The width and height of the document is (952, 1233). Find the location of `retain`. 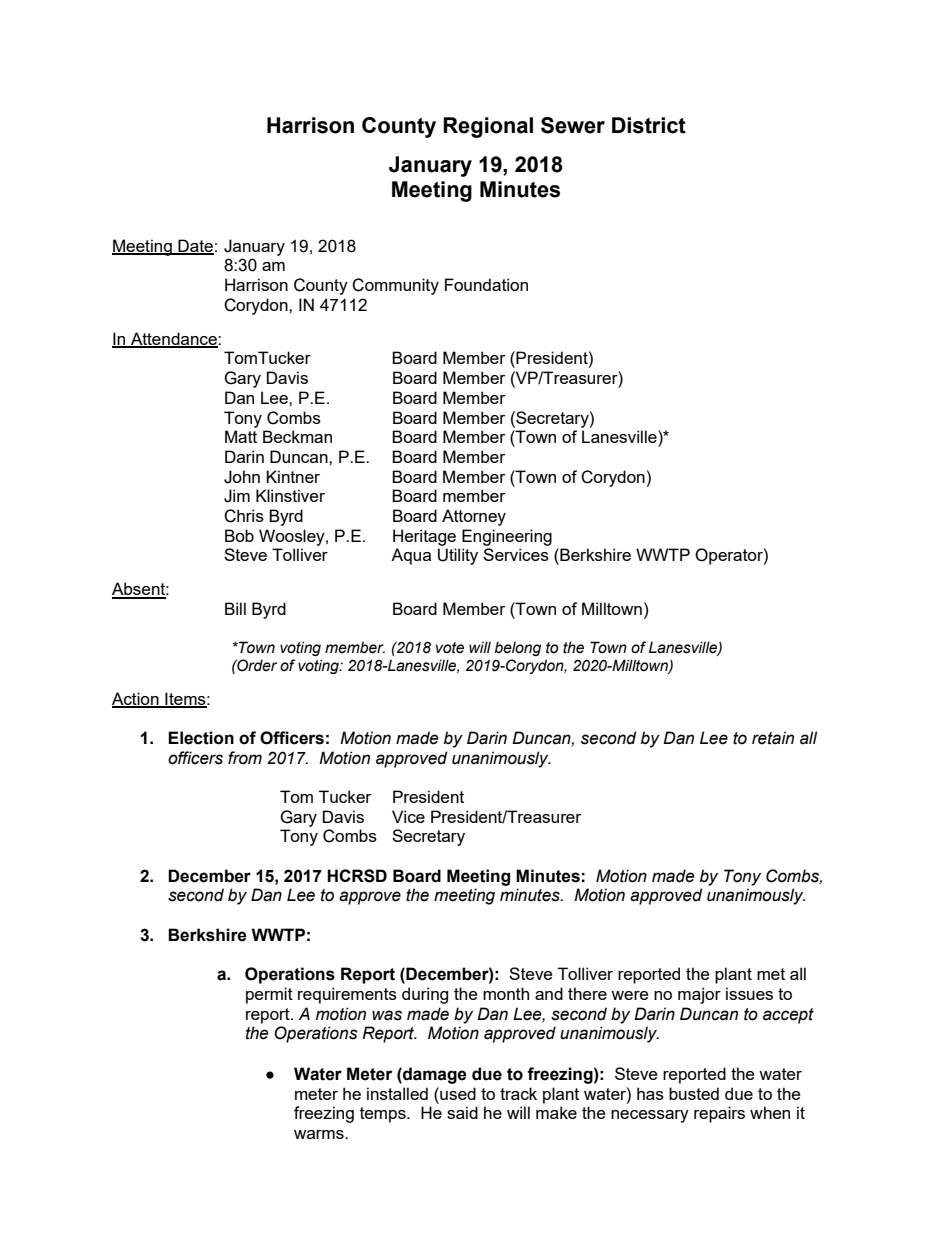

retain is located at coordinates (773, 738).
